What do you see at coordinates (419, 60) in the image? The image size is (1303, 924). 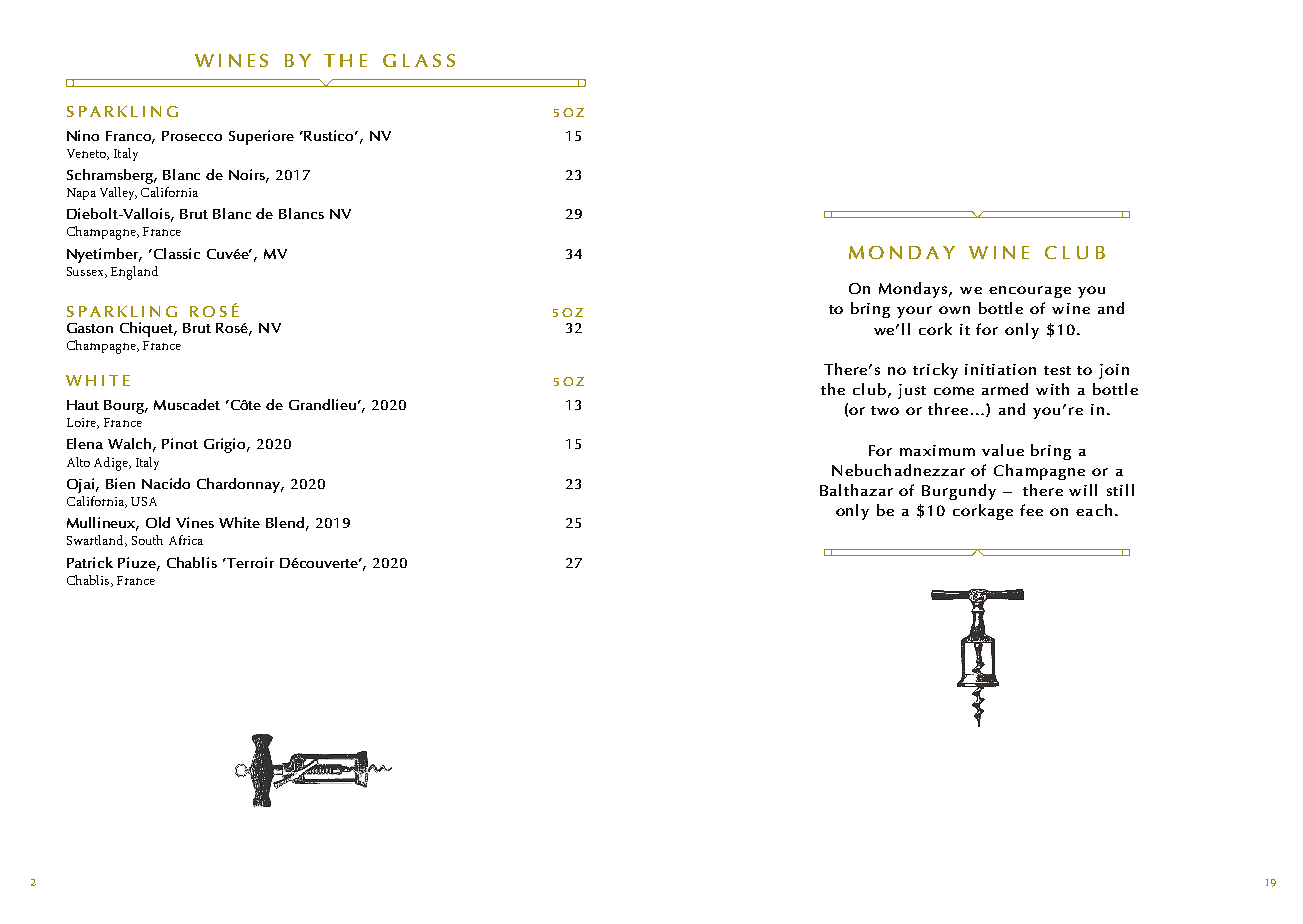 I see `GLASS` at bounding box center [419, 60].
